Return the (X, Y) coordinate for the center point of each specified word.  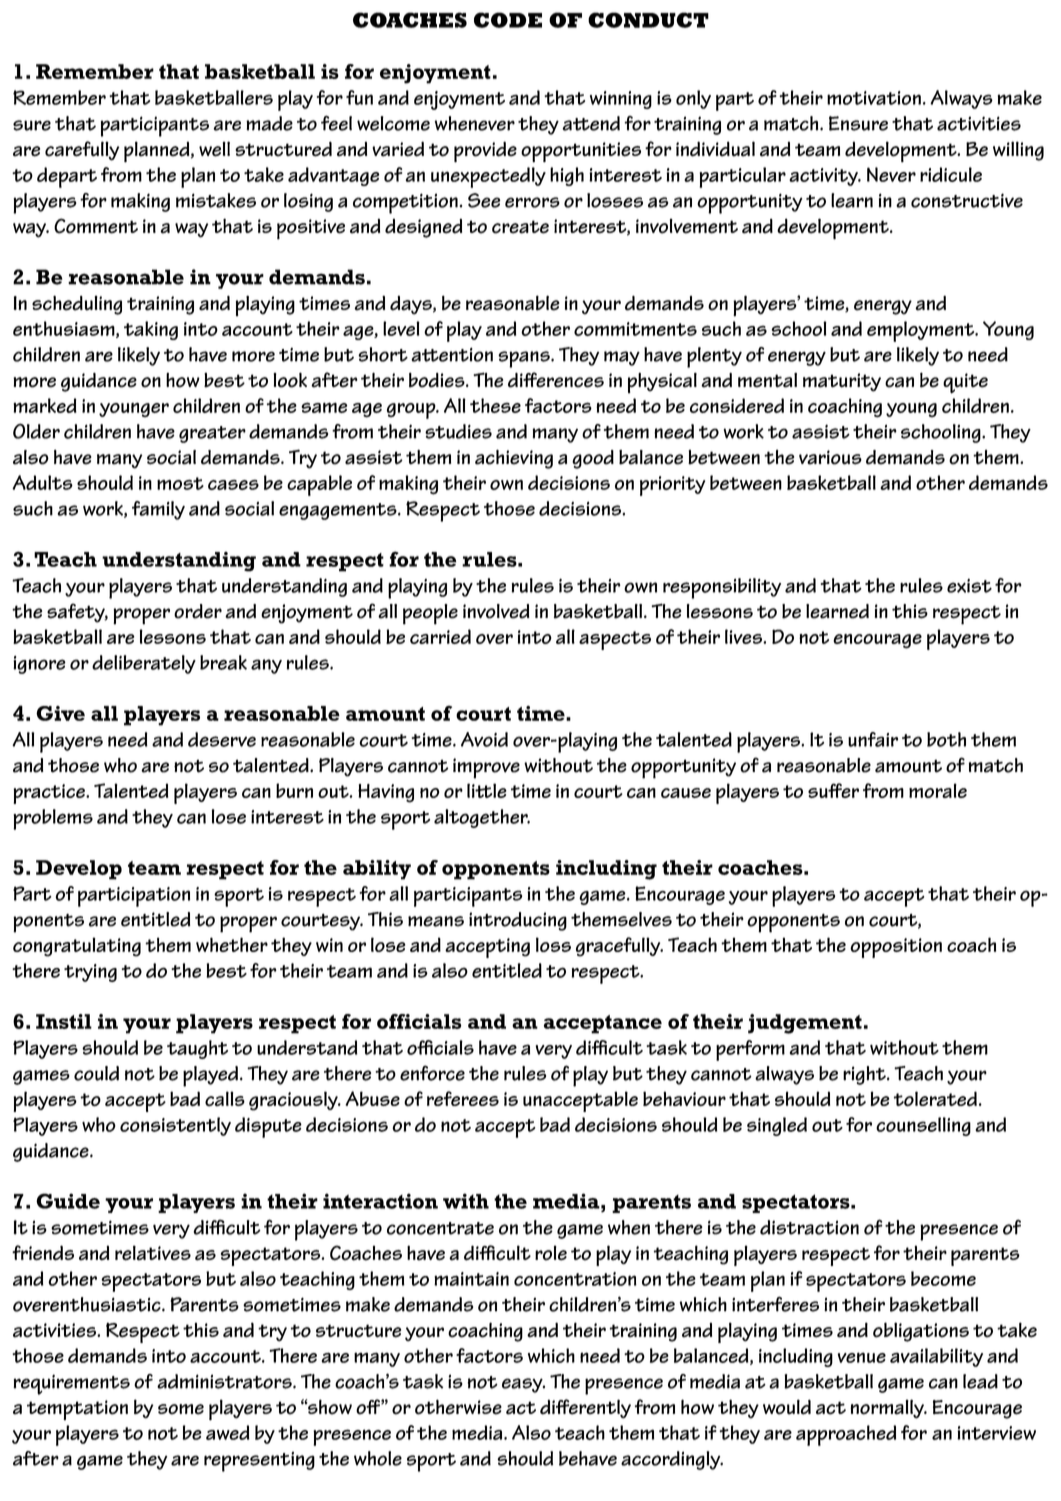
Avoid (484, 739)
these (495, 405)
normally (888, 1409)
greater (212, 434)
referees (463, 1098)
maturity (842, 382)
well (214, 149)
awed (228, 1432)
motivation (874, 98)
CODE (508, 20)
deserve (222, 739)
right (865, 1075)
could (96, 1073)
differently (585, 1409)
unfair (873, 739)
